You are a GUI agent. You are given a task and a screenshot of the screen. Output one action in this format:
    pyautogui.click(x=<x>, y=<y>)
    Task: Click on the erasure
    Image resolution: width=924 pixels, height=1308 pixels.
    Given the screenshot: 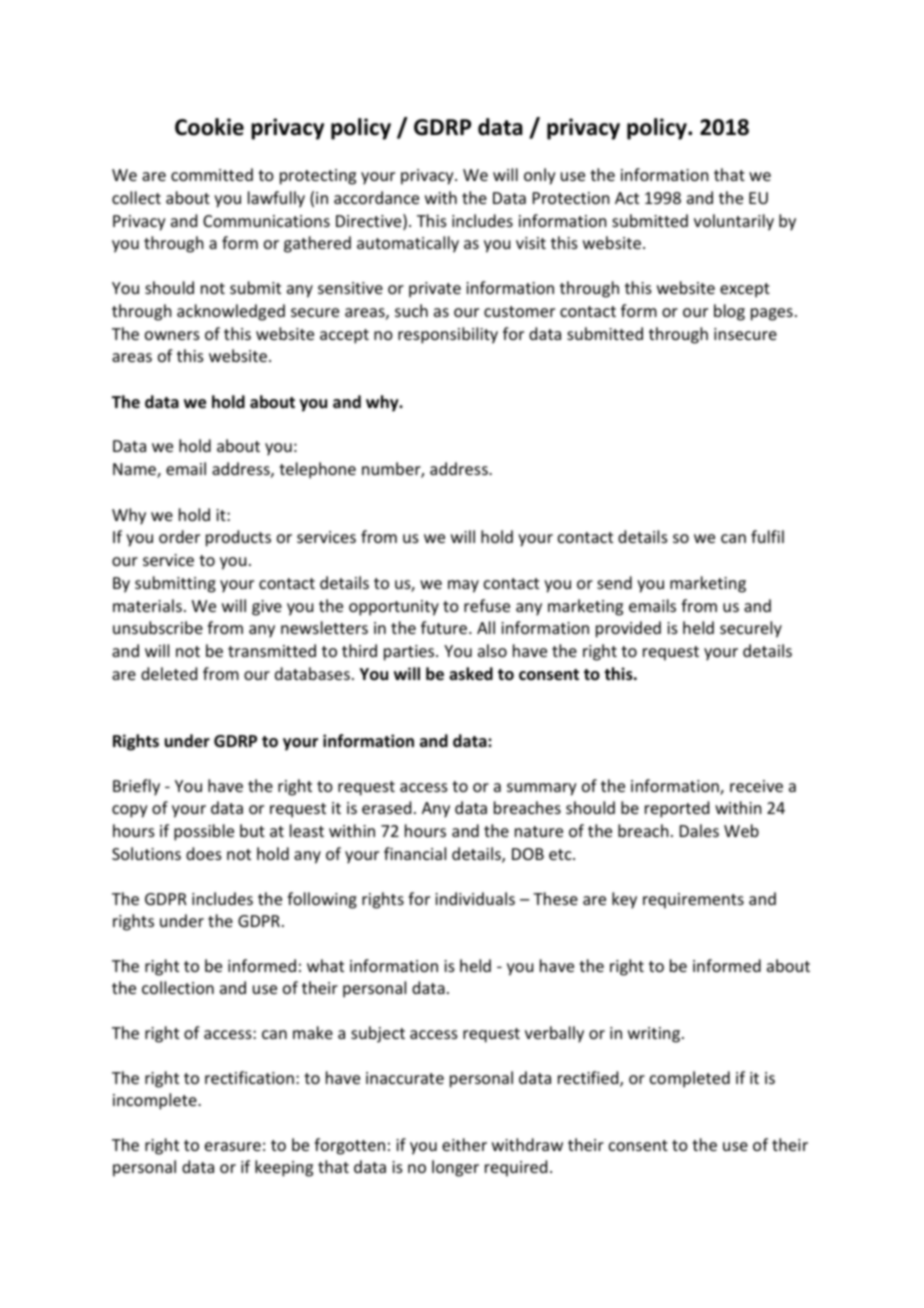 What is the action you would take?
    pyautogui.click(x=233, y=1146)
